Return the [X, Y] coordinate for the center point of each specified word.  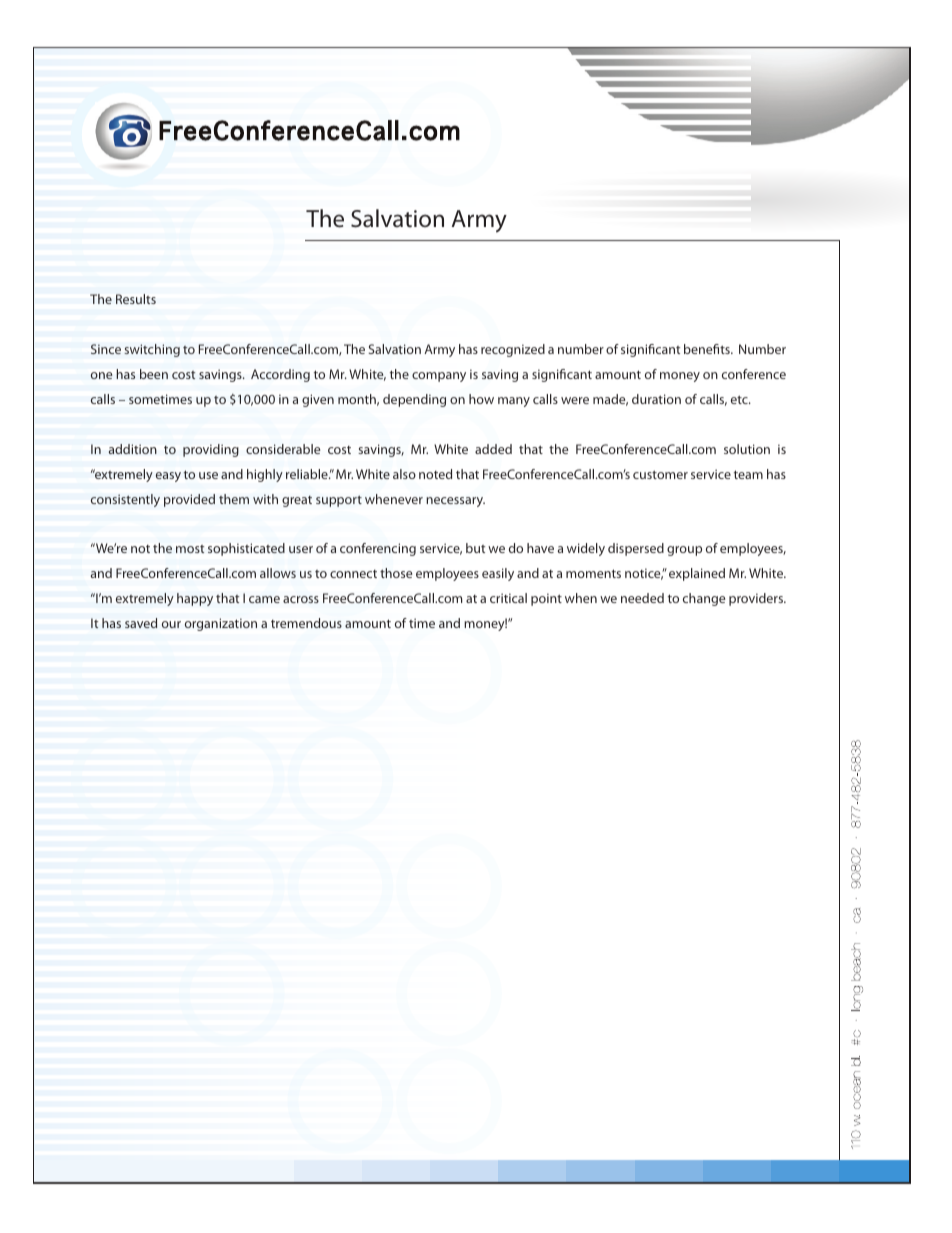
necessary [455, 502]
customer [660, 475]
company [439, 377]
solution [747, 449]
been [154, 374]
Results [136, 299]
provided [189, 500]
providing [211, 450]
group [684, 551]
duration [656, 399]
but [475, 548]
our [171, 624]
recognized [513, 350]
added [493, 449]
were [575, 400]
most [190, 549]
